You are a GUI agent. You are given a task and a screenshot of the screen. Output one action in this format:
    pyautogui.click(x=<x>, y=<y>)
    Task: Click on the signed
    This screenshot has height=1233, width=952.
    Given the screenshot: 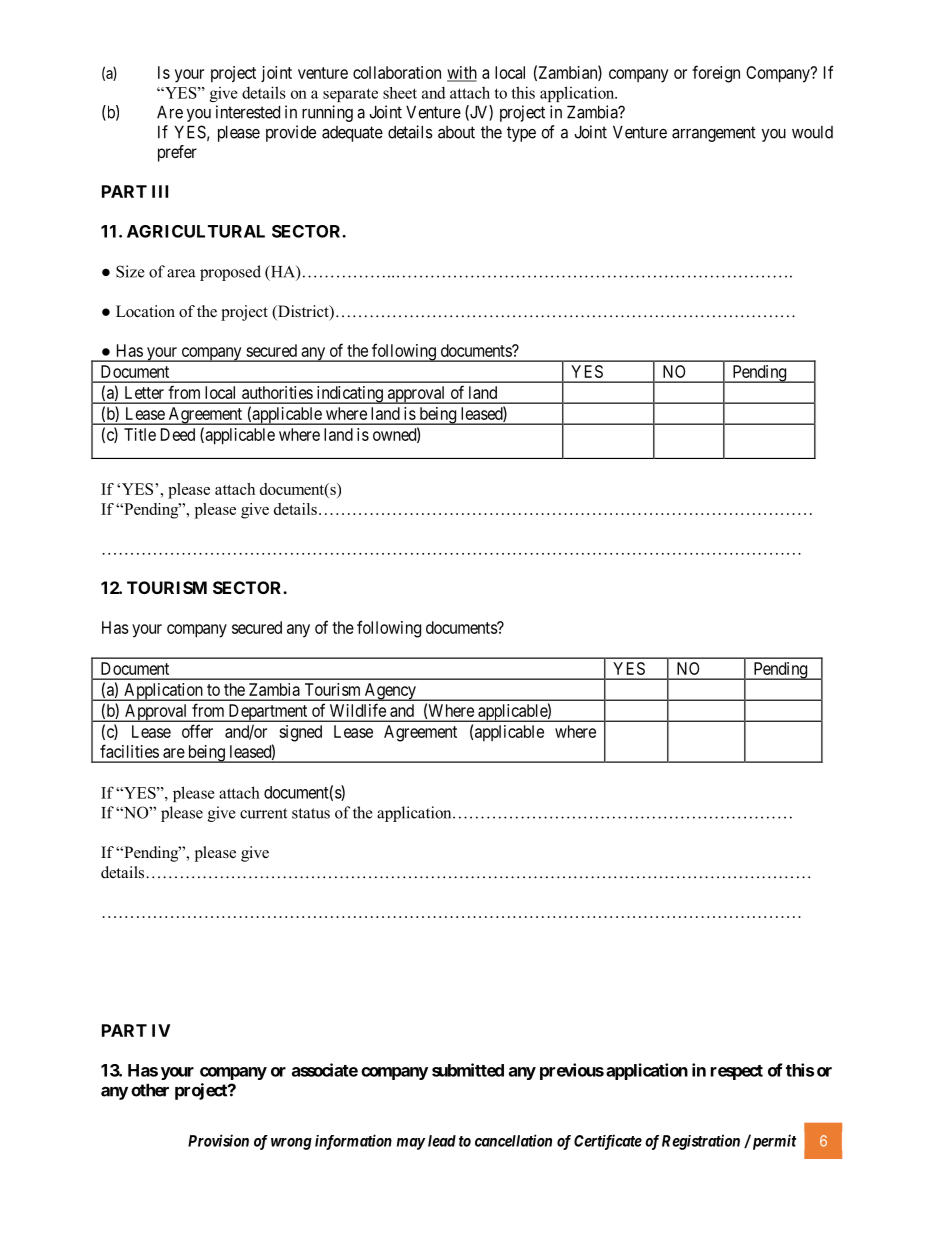 What is the action you would take?
    pyautogui.click(x=300, y=733)
